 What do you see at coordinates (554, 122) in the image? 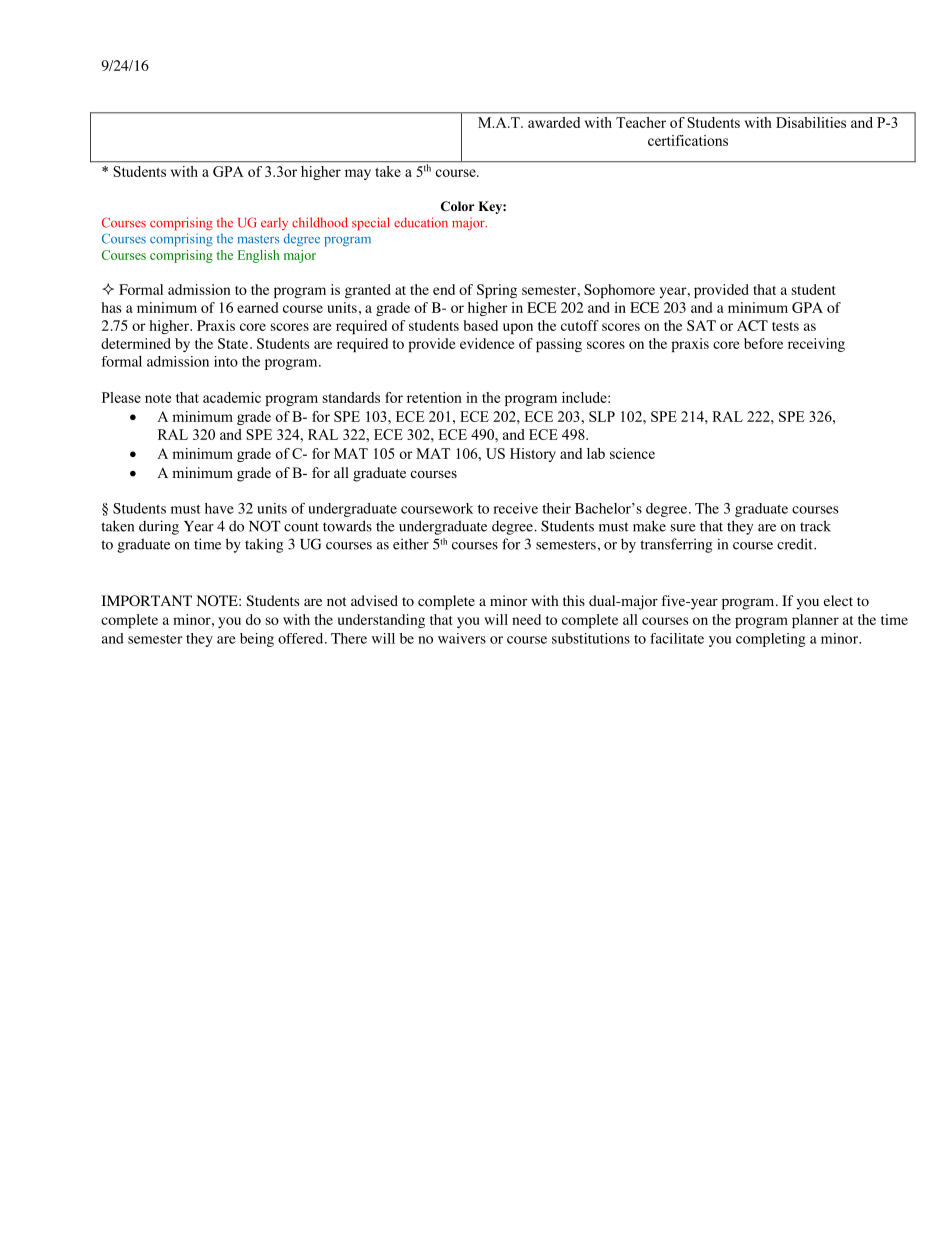
I see `awarded` at bounding box center [554, 122].
